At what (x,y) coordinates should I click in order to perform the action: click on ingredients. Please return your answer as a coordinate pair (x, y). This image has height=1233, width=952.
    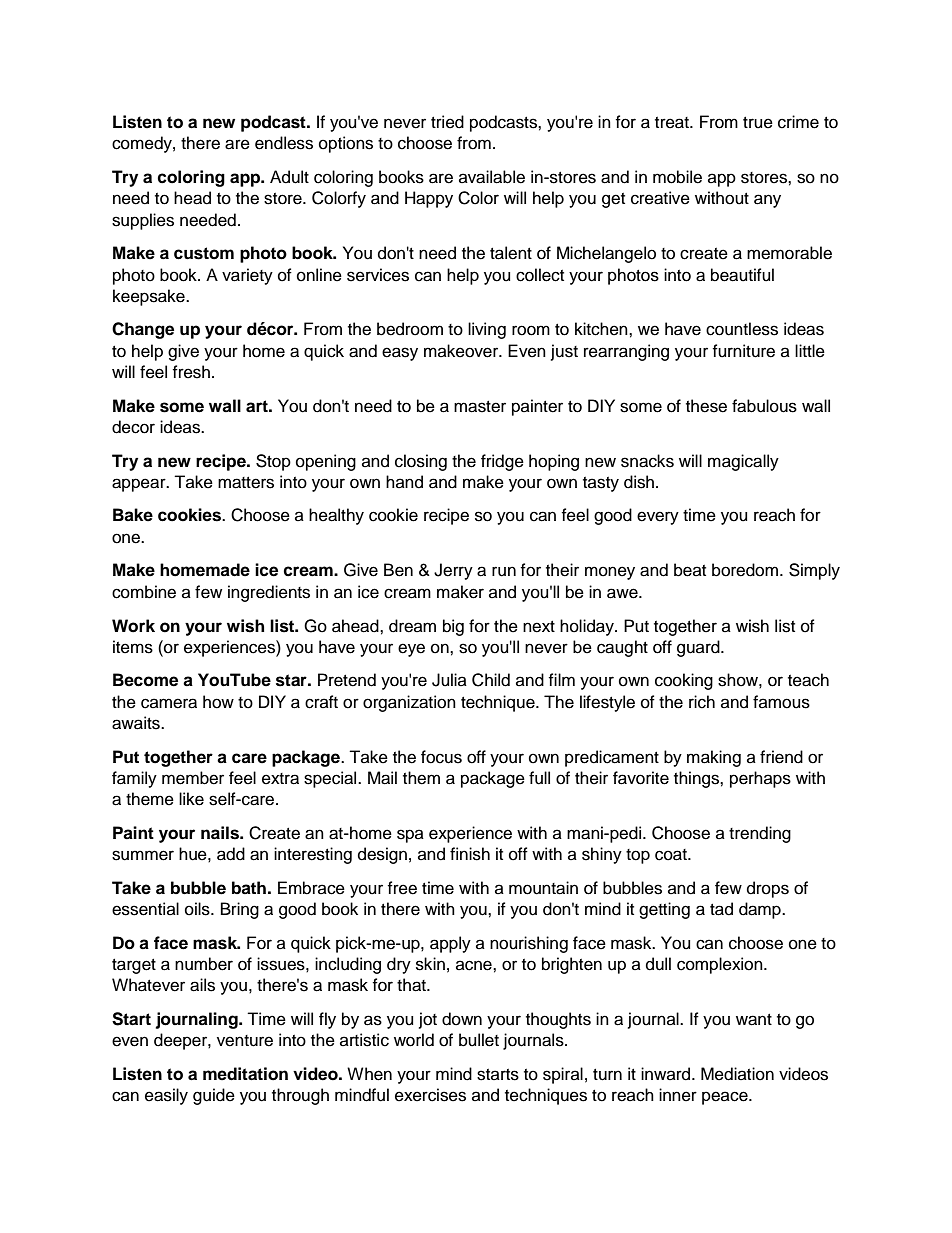
    Looking at the image, I should click on (269, 593).
